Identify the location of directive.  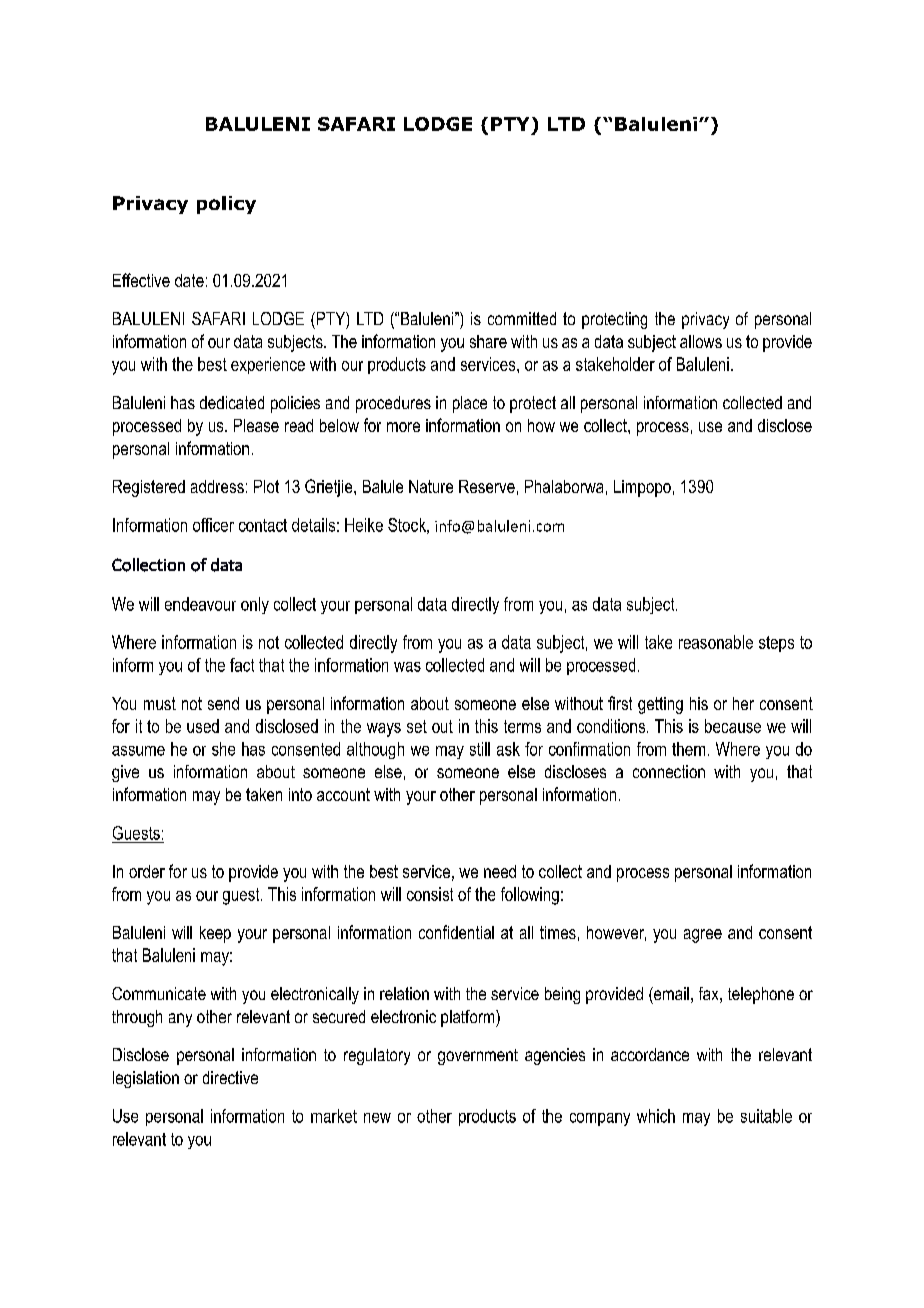
(230, 1077).
